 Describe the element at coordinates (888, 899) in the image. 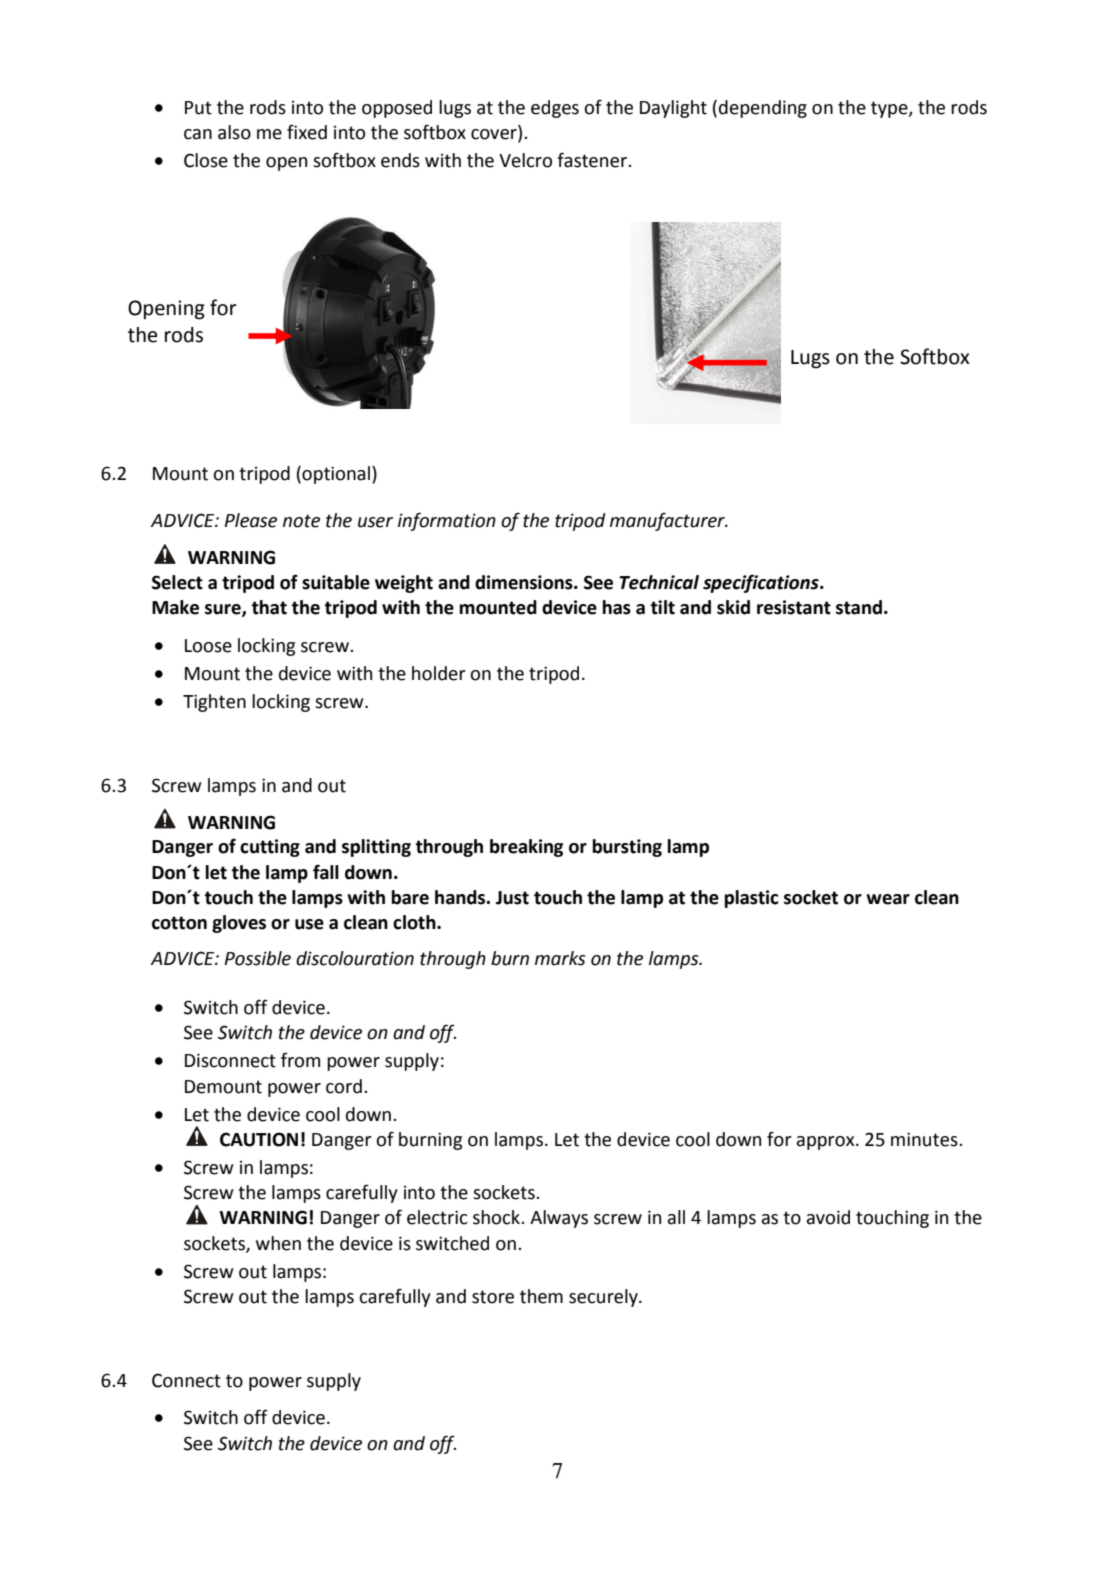

I see `wear` at that location.
